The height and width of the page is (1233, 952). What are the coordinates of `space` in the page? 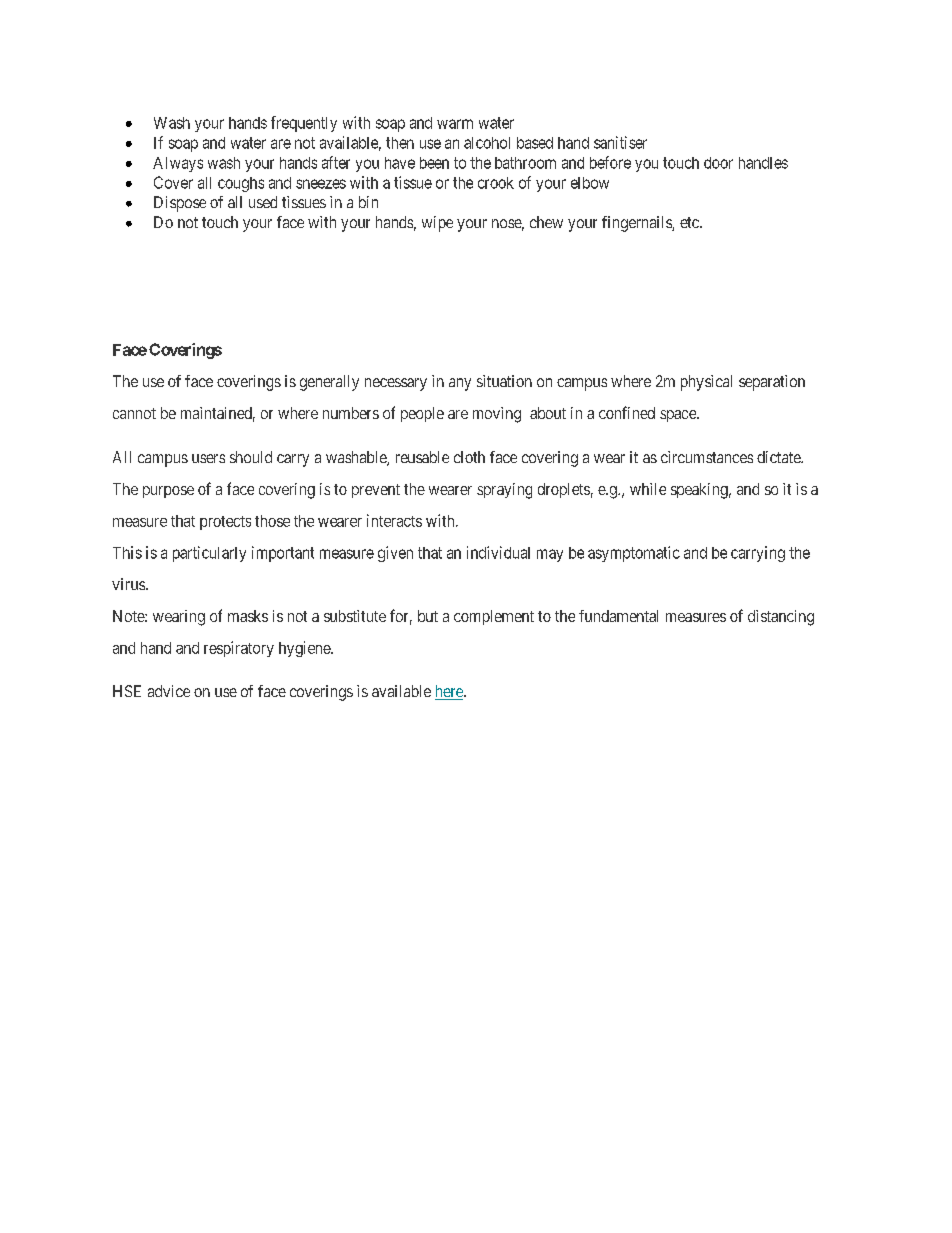 It's located at (679, 416).
